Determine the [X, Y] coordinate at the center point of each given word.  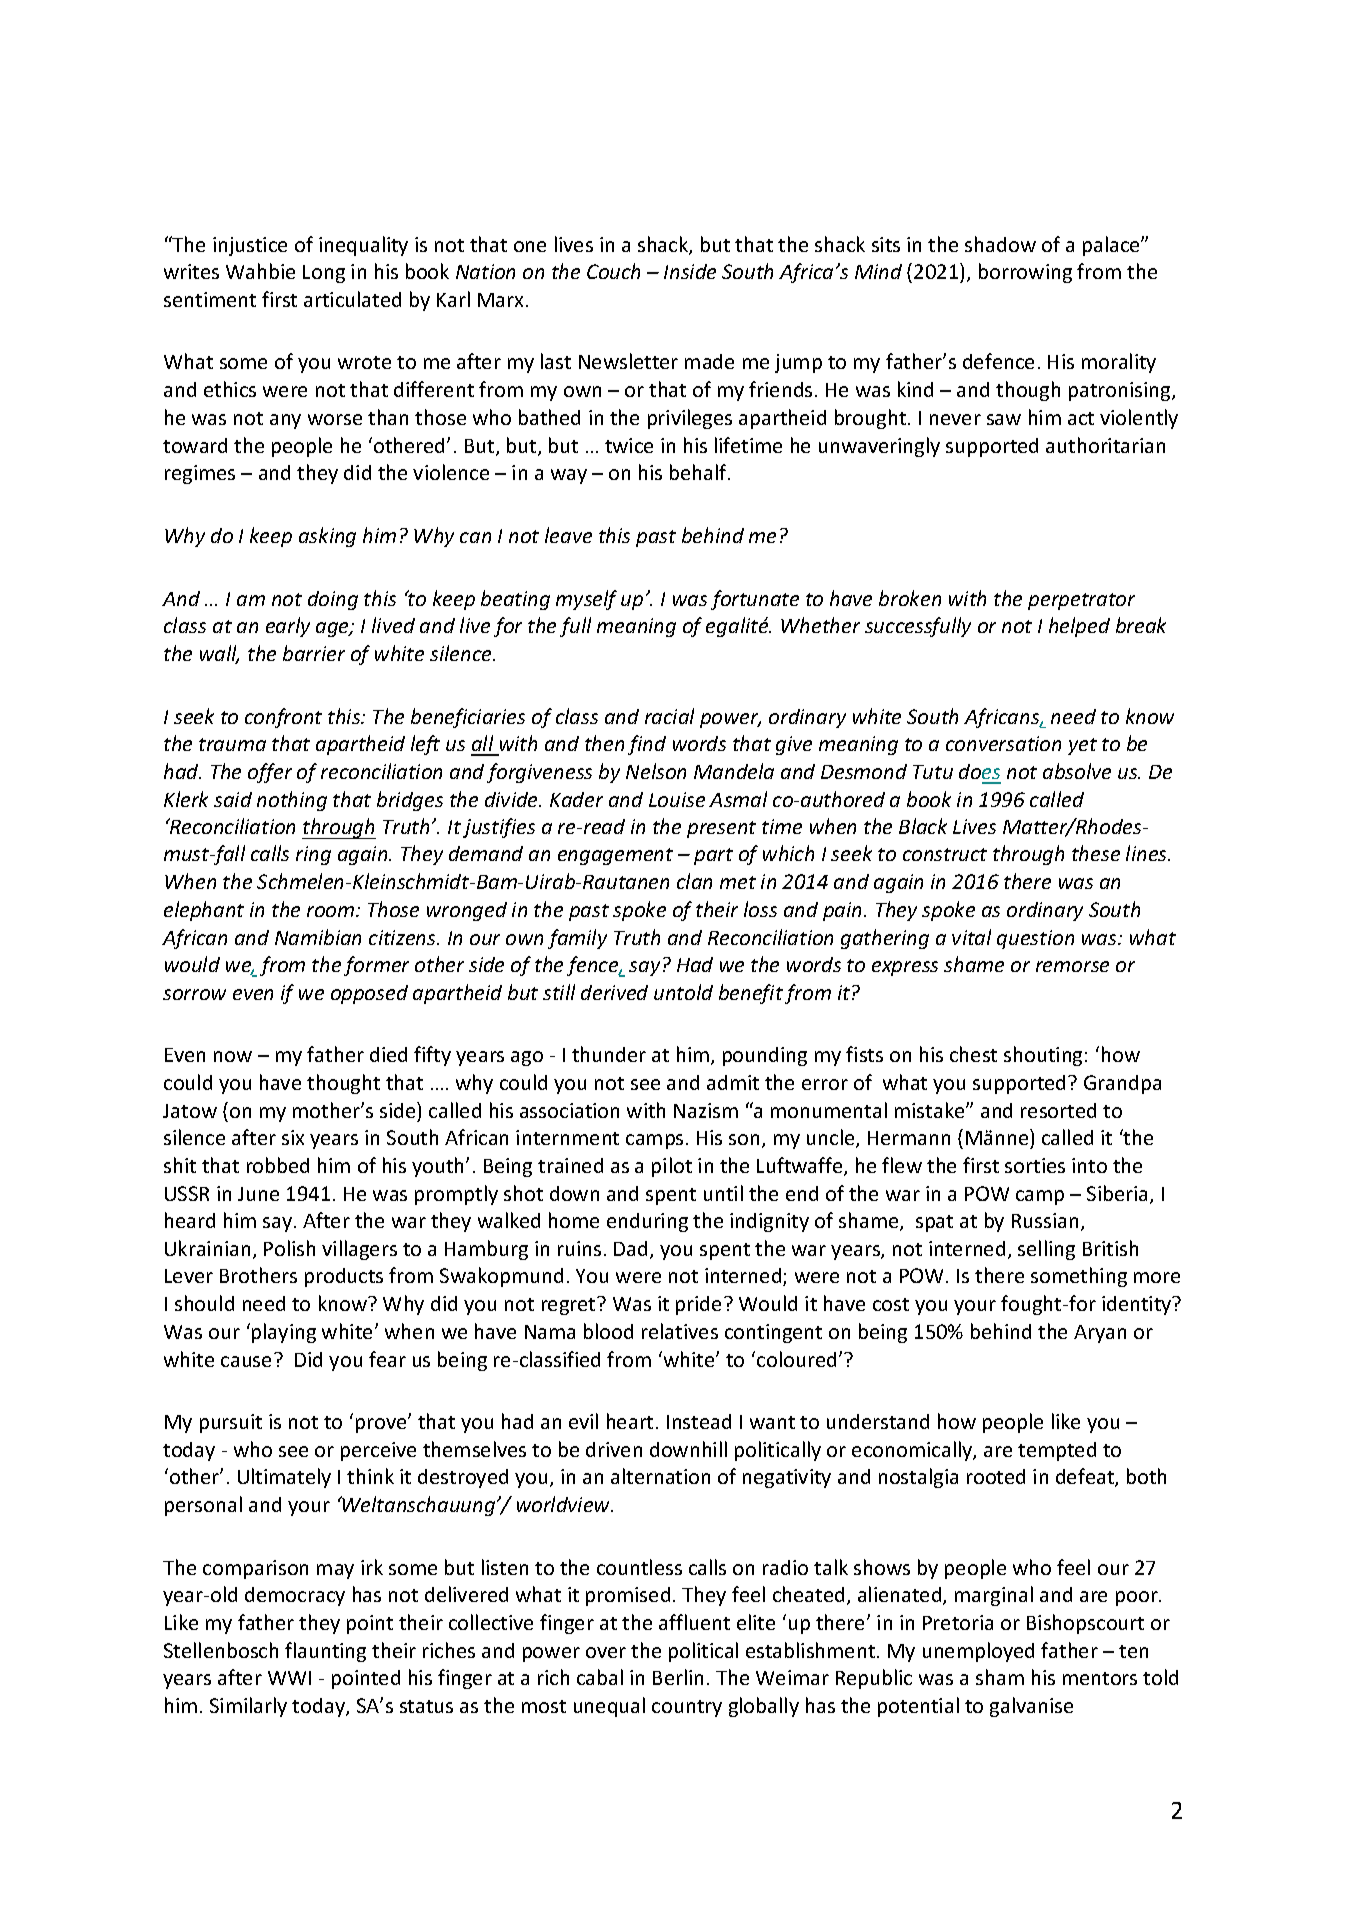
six [293, 1137]
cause [246, 1361]
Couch [613, 271]
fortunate [755, 600]
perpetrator [1081, 601]
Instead [699, 1421]
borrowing [1025, 273]
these [1096, 853]
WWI [289, 1678]
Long [324, 274]
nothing [292, 801]
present [721, 829]
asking [327, 537]
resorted [1058, 1110]
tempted [1057, 1451]
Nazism [706, 1110]
